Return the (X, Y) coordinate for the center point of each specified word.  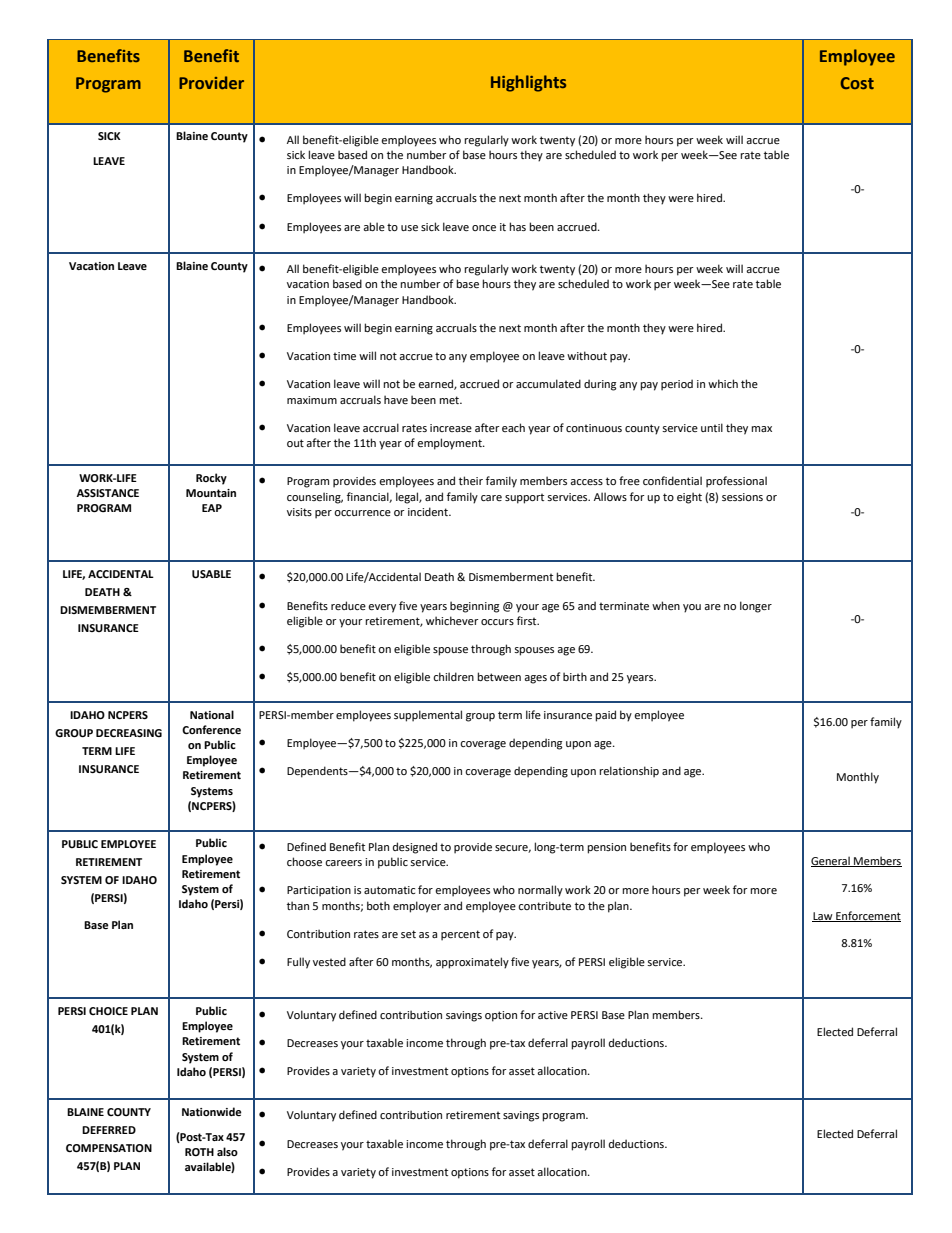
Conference (211, 729)
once (484, 228)
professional (736, 482)
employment (450, 444)
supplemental (428, 716)
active (553, 1015)
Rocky (211, 479)
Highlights (528, 83)
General (831, 861)
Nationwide (212, 1111)
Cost (857, 83)
